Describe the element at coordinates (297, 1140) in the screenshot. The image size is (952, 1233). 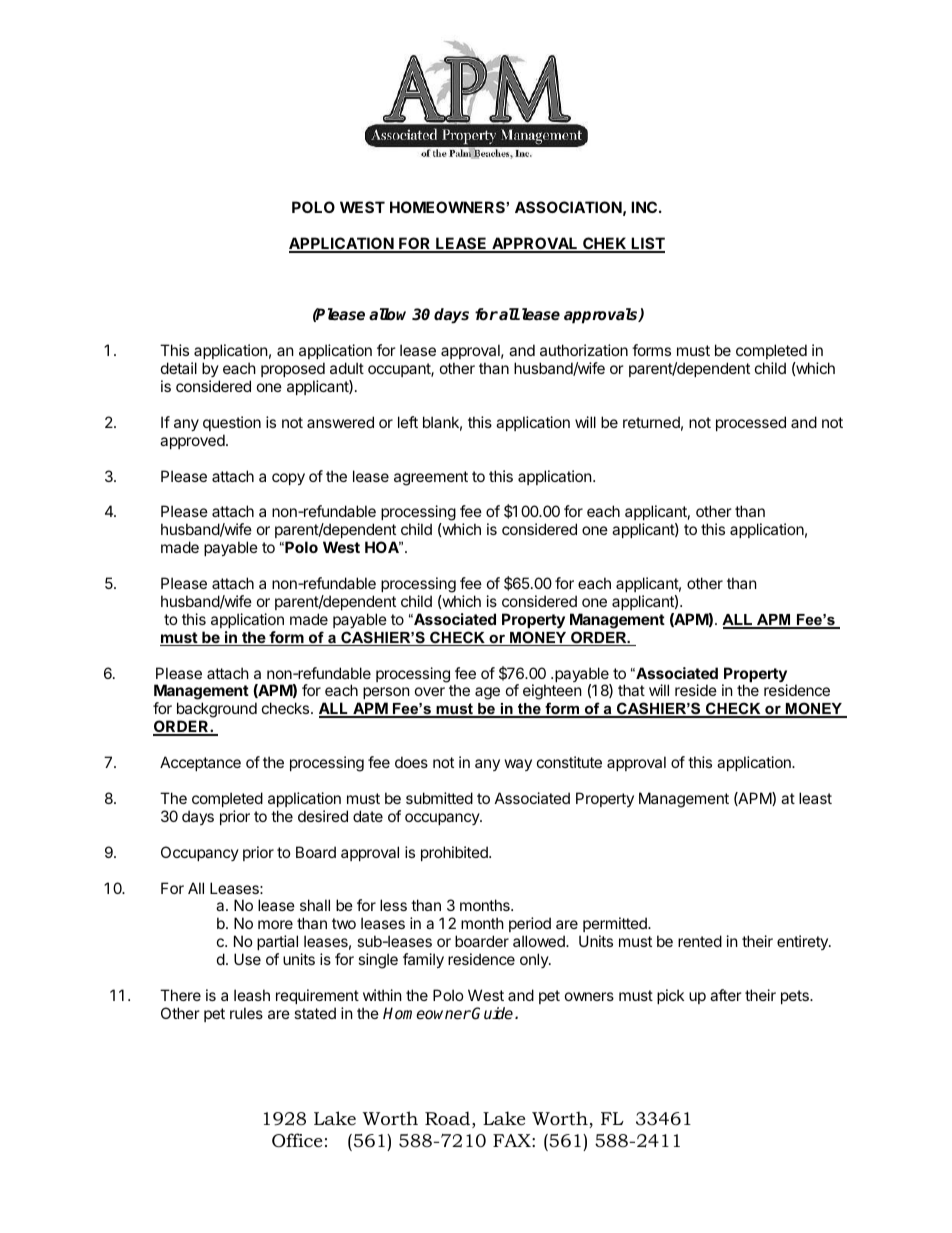
I see `Office` at that location.
